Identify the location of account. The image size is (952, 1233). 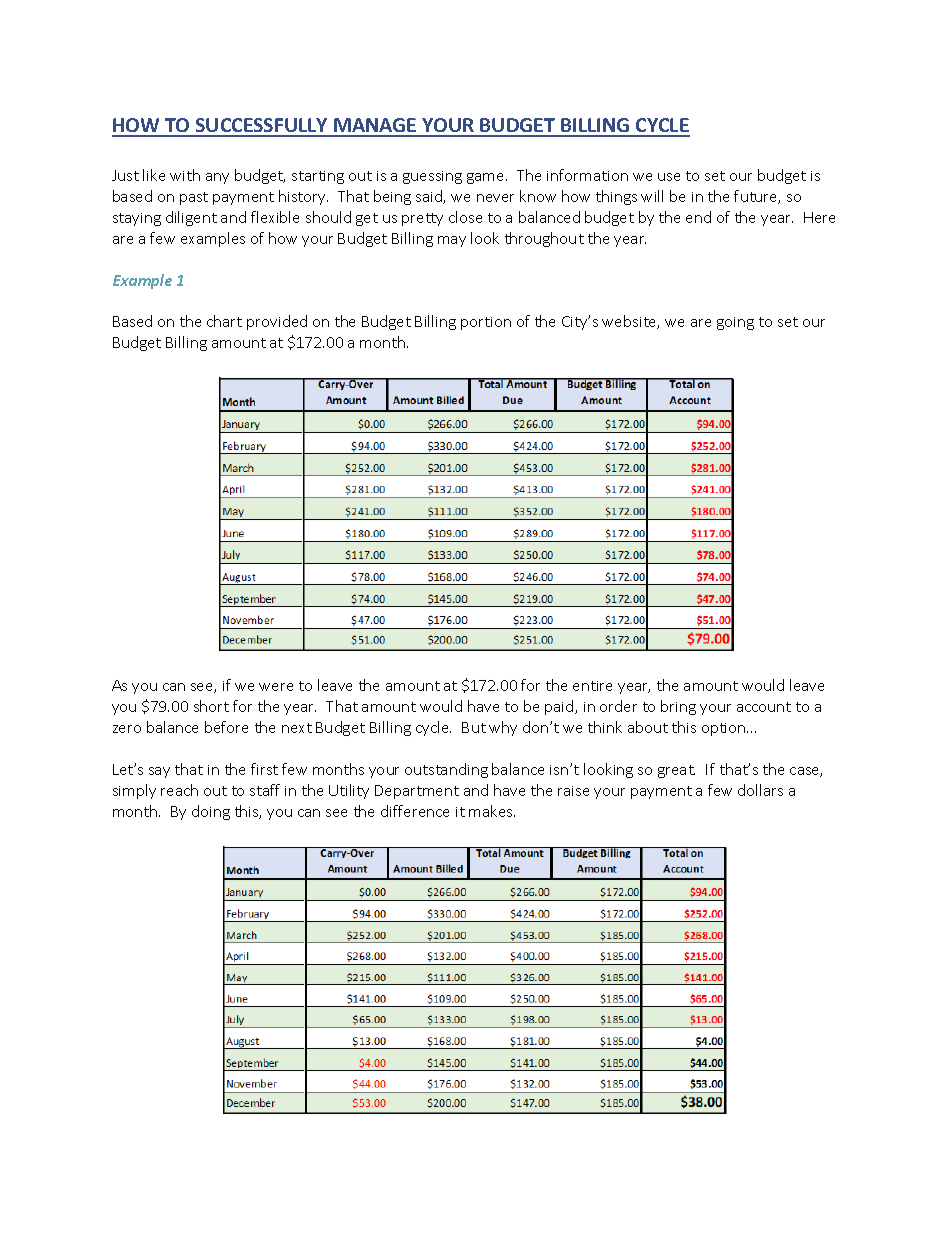
(764, 707).
